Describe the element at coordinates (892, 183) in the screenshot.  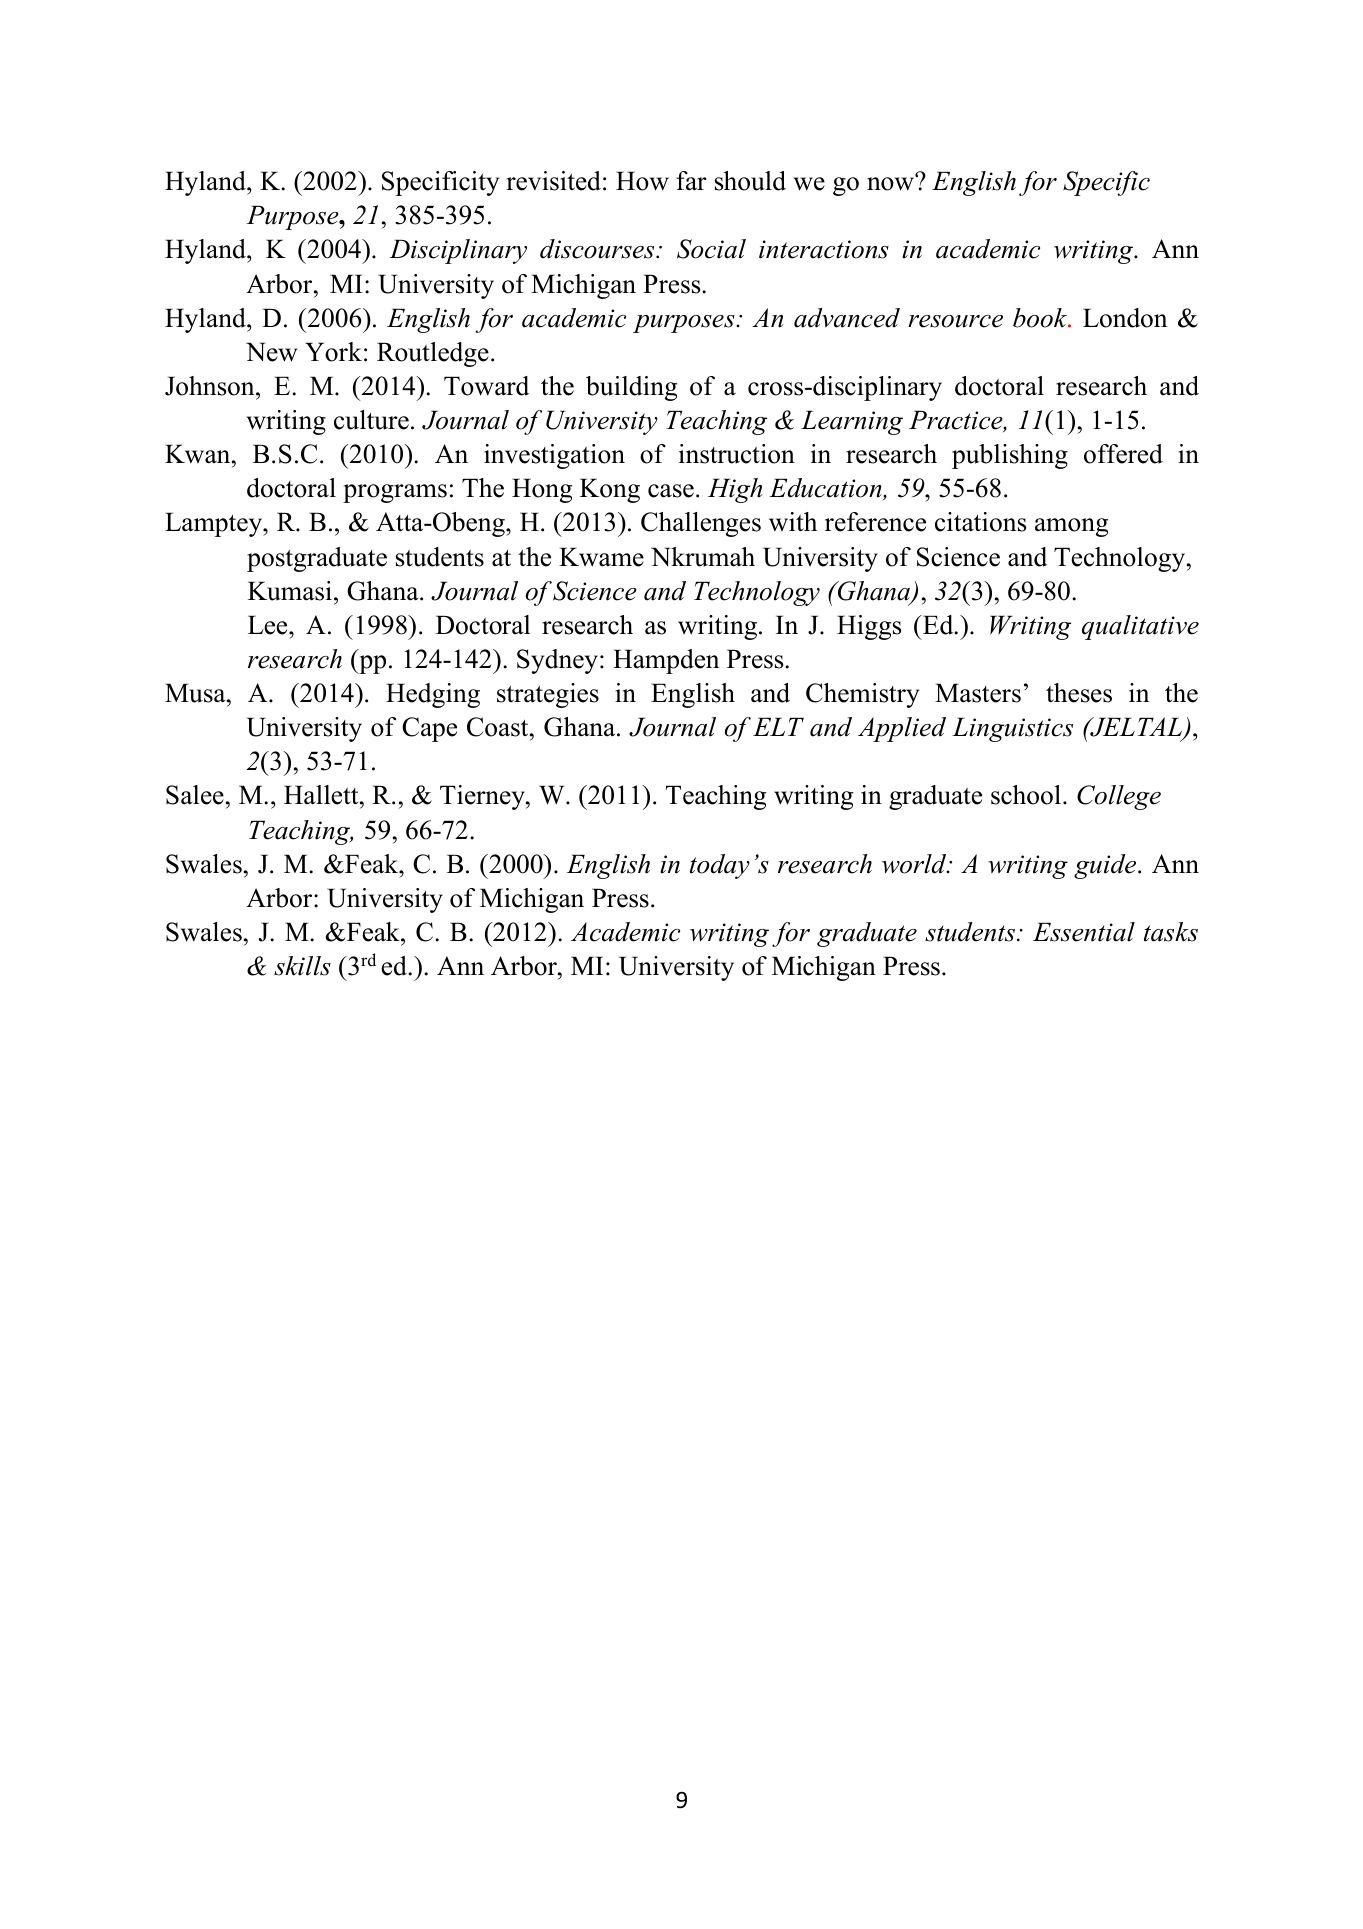
I see `now` at that location.
